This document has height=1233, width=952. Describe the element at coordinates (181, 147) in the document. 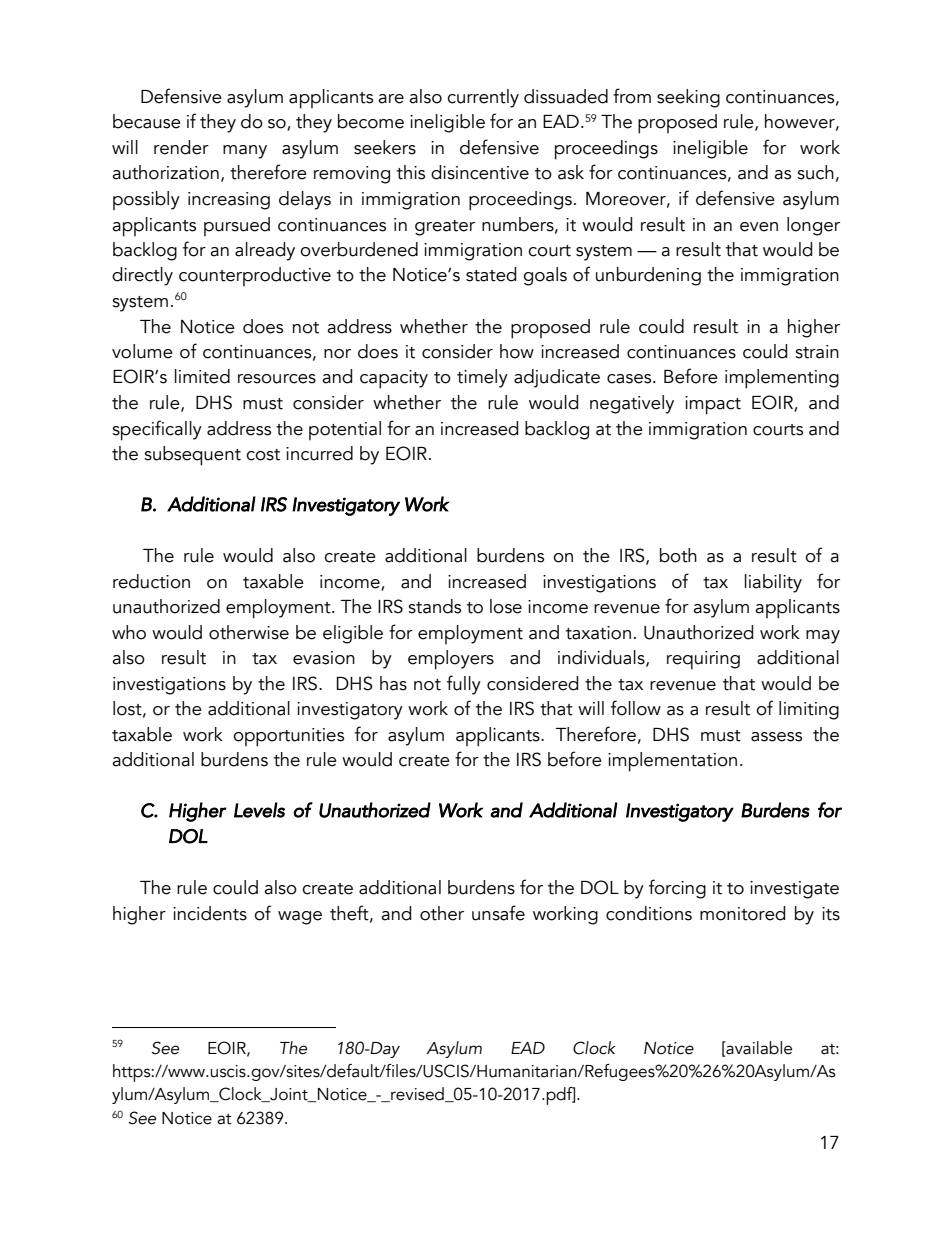

I see `render` at that location.
